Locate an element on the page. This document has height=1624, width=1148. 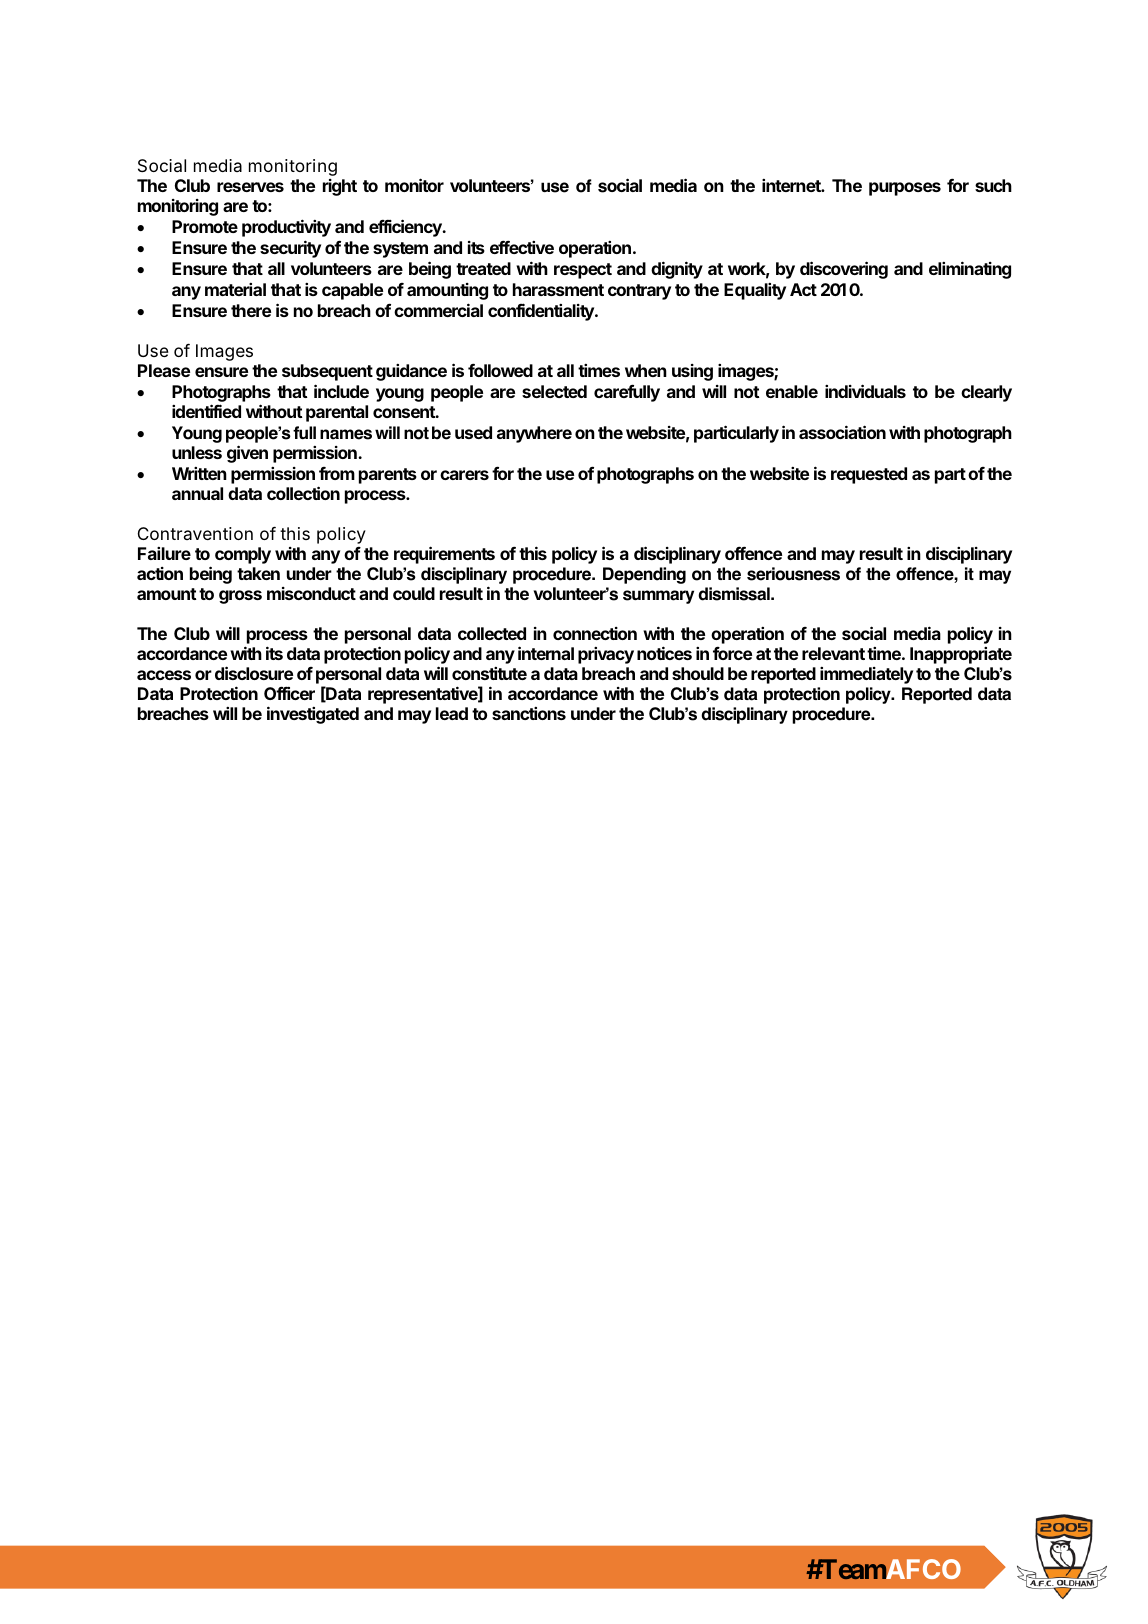
reserves is located at coordinates (250, 187).
